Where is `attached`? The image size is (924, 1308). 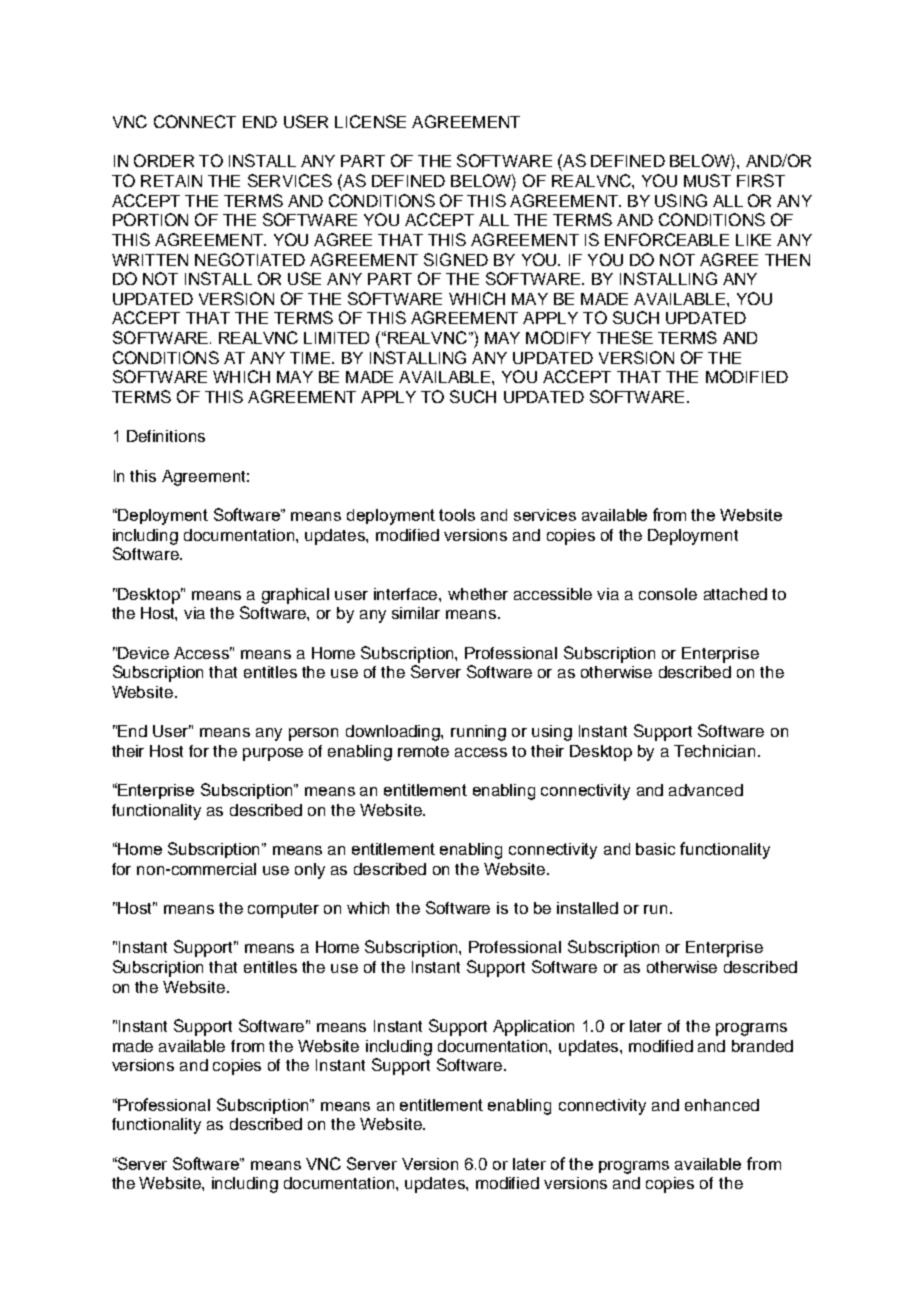
attached is located at coordinates (735, 594).
